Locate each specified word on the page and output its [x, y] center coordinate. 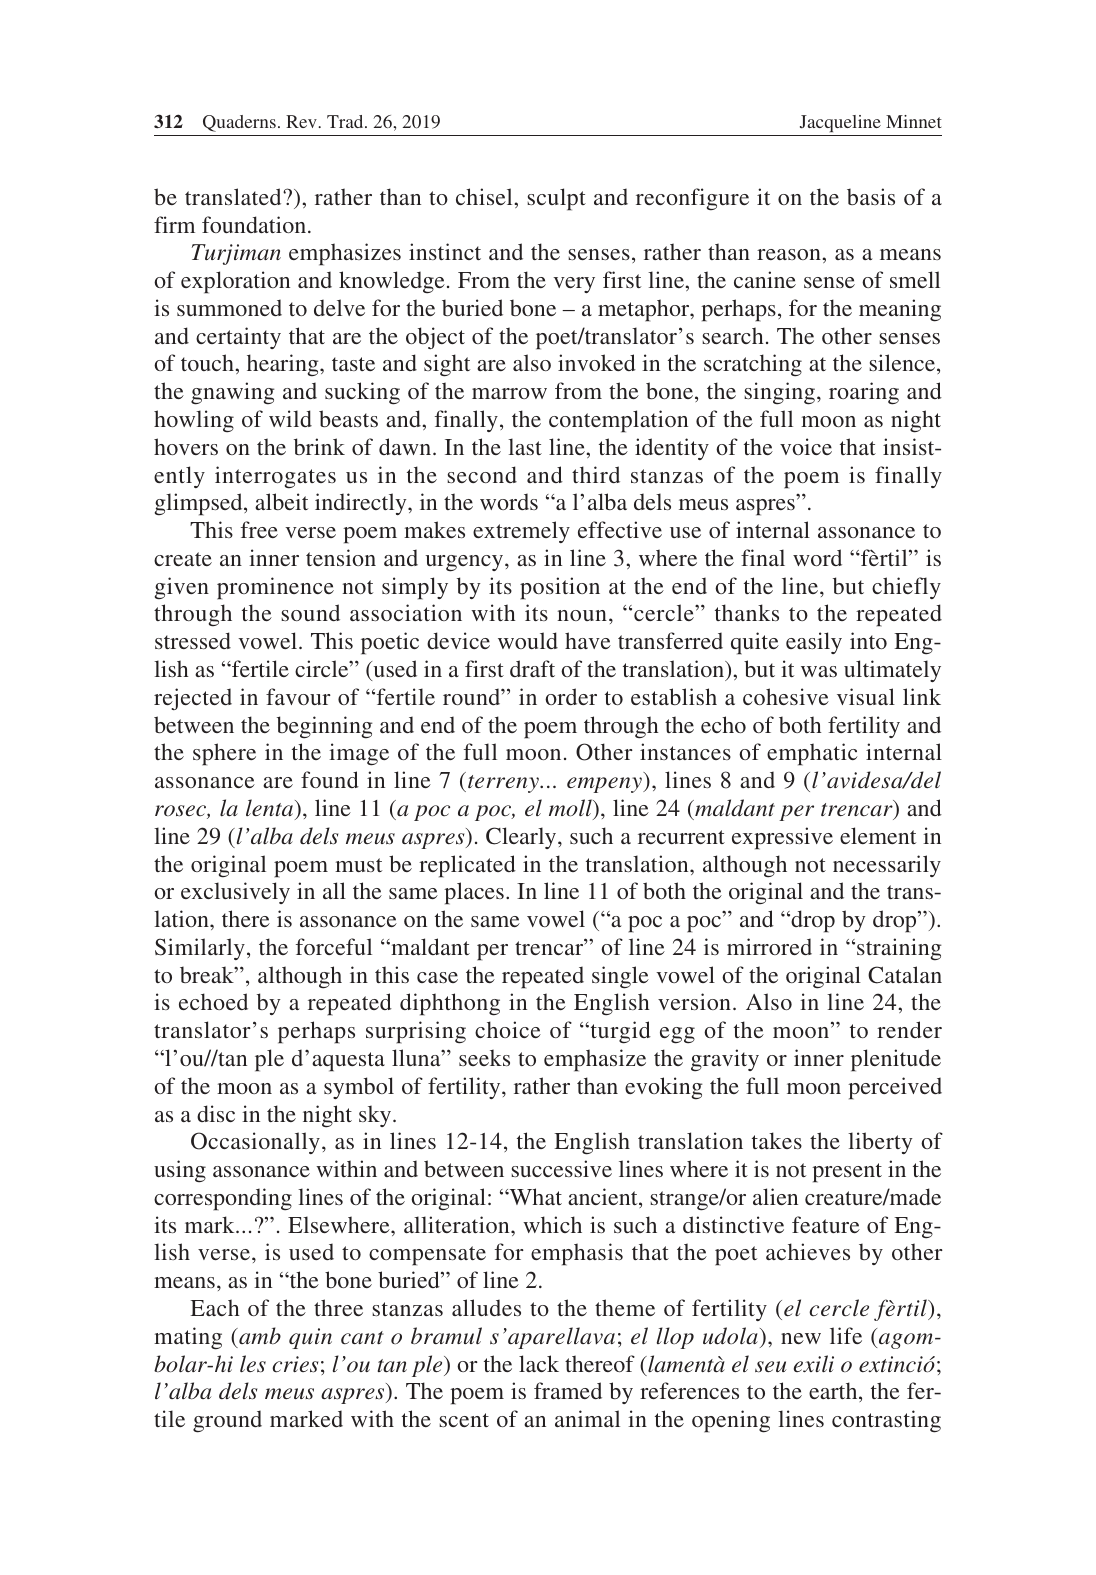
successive [561, 1168]
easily [814, 643]
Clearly [522, 838]
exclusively [235, 893]
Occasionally [255, 1143]
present [847, 1173]
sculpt [556, 199]
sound [310, 612]
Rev [302, 121]
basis [871, 196]
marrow [509, 393]
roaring [864, 393]
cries [295, 1364]
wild [290, 418]
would [528, 640]
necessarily [887, 866]
